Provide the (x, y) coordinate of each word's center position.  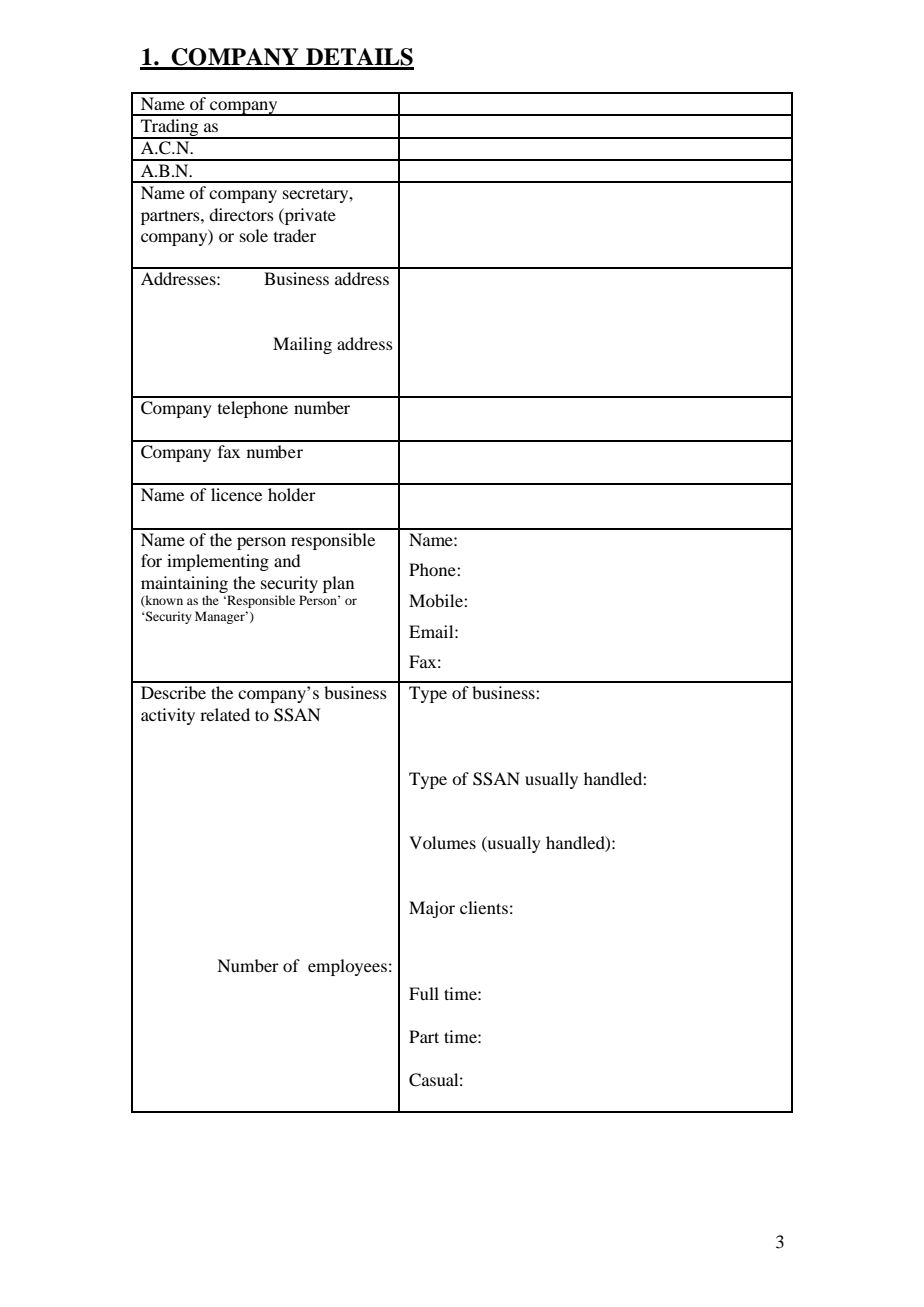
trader (295, 235)
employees (347, 967)
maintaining (184, 584)
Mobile (437, 600)
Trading (170, 129)
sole (254, 235)
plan (338, 584)
